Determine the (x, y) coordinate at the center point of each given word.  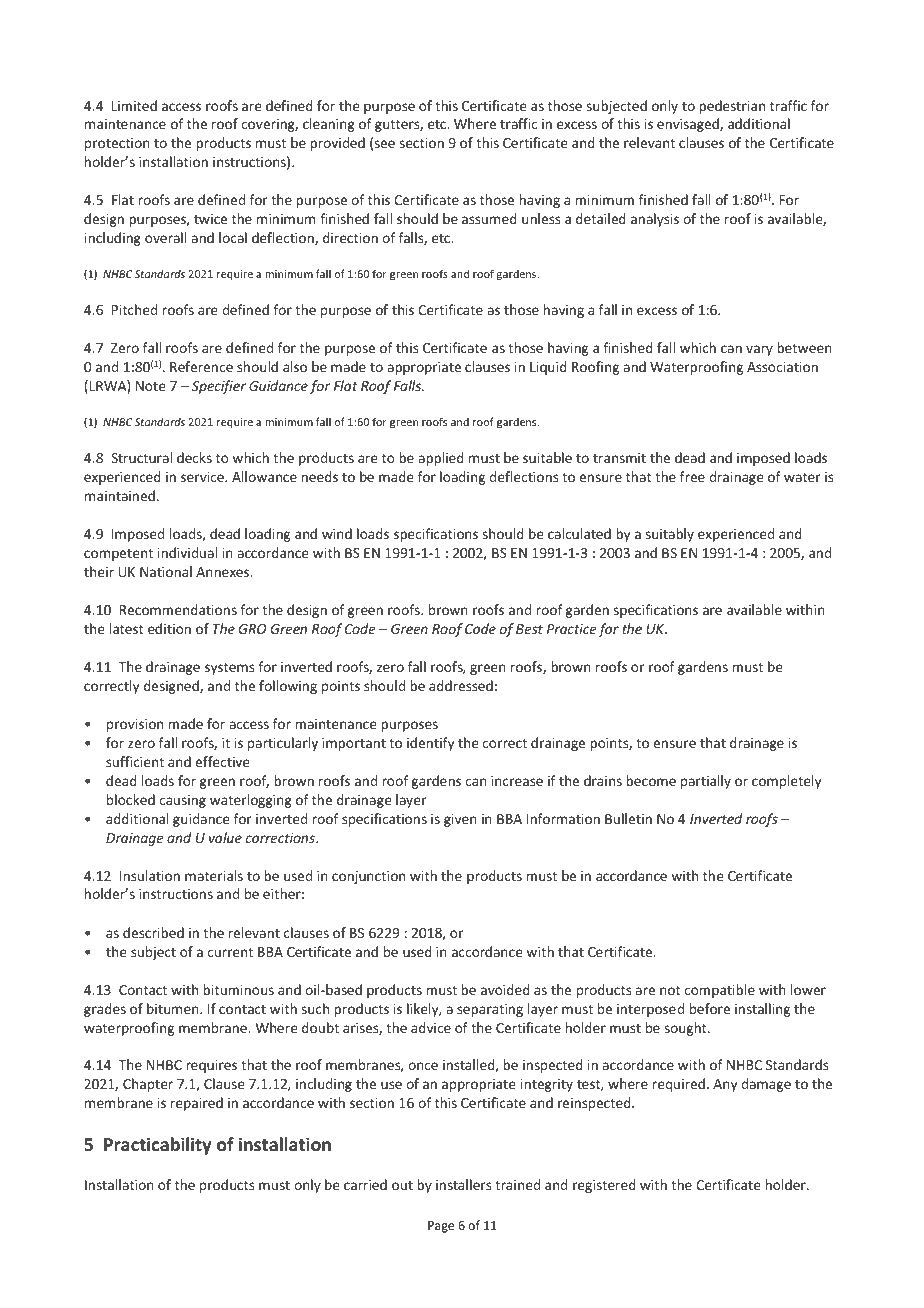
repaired (197, 1104)
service (203, 477)
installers (463, 1184)
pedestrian (732, 107)
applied (441, 459)
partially (706, 782)
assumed (489, 218)
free (692, 476)
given (460, 820)
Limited (134, 105)
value (225, 837)
